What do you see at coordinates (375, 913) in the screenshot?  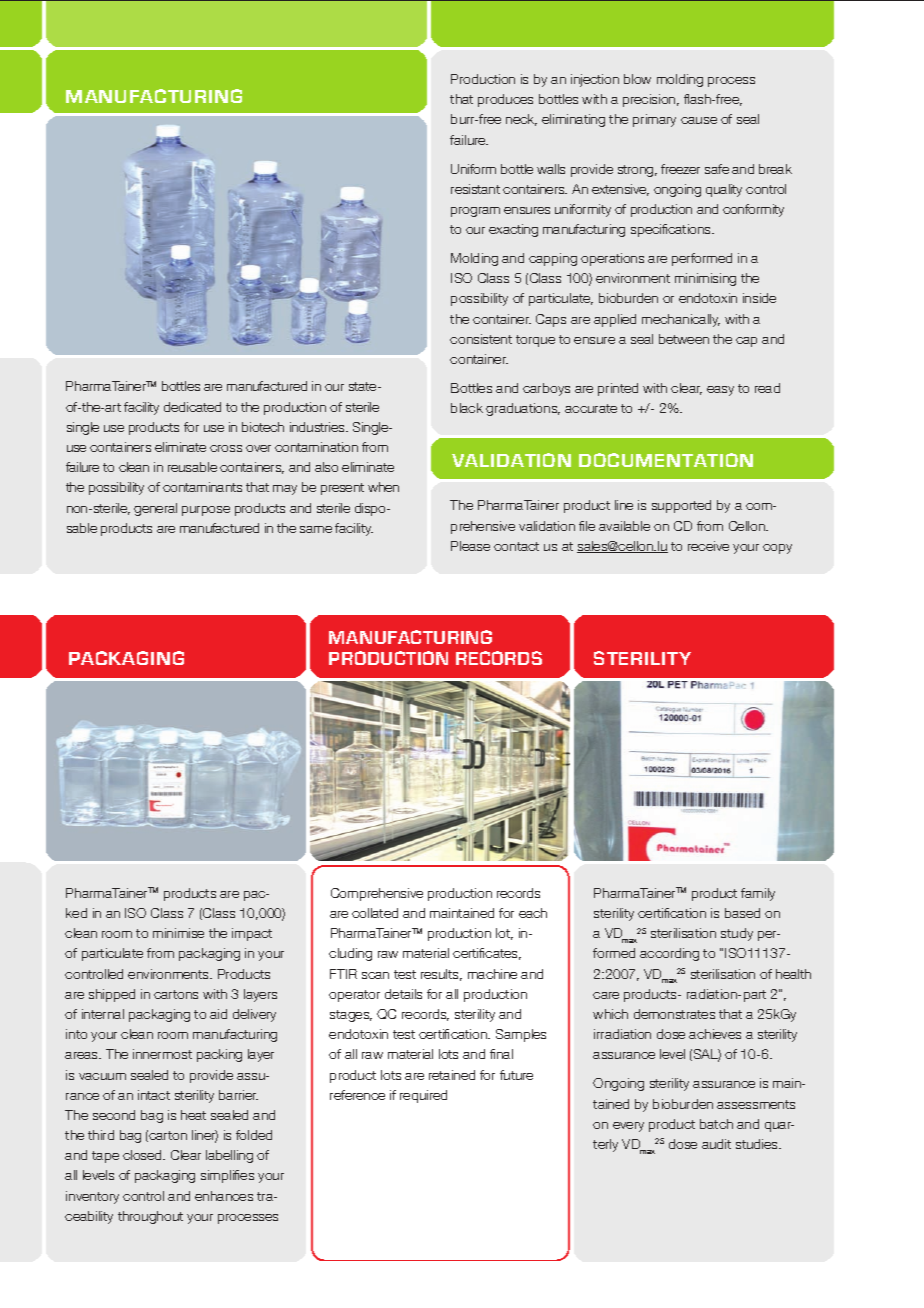 I see `collated` at bounding box center [375, 913].
